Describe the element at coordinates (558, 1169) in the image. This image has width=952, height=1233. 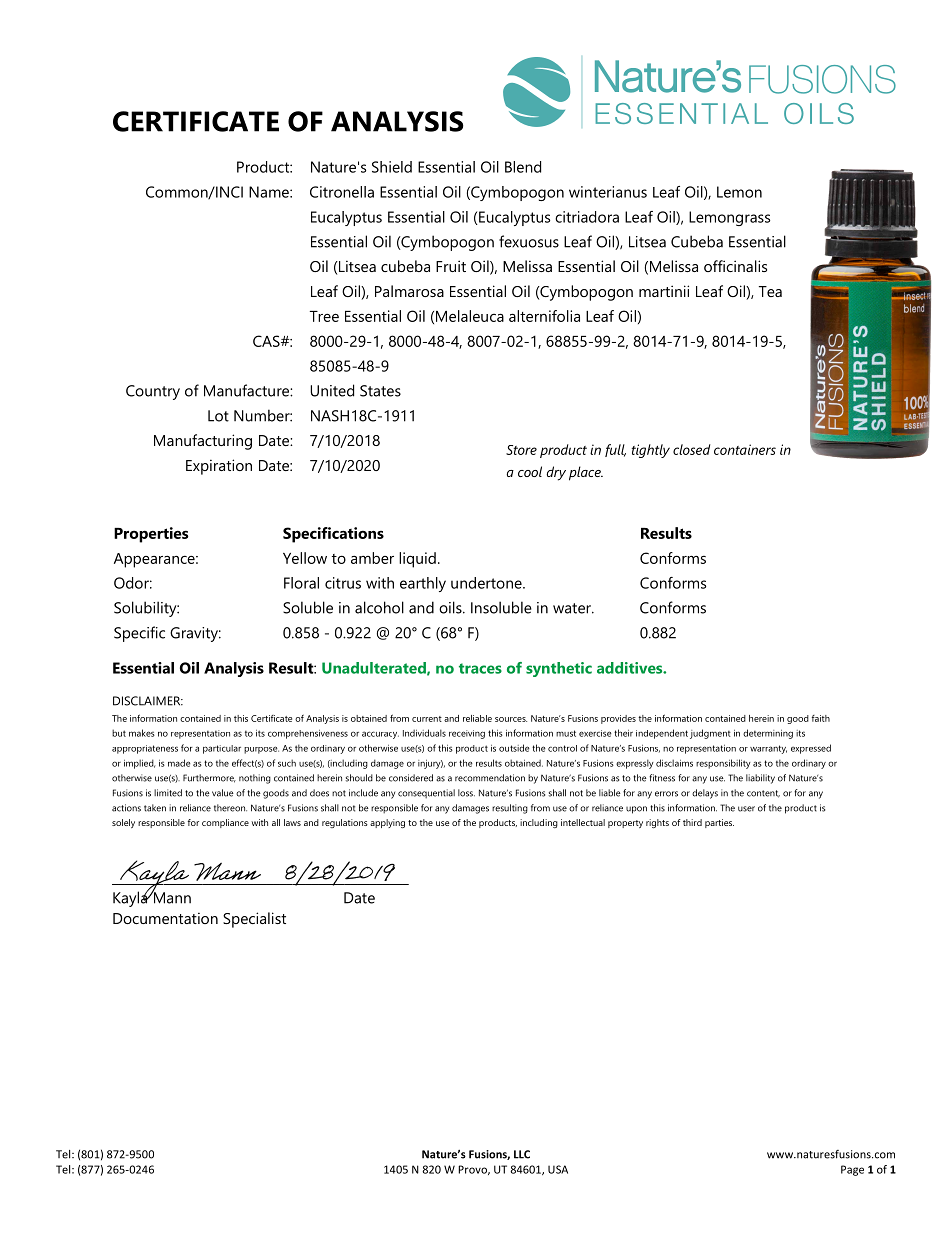
I see `USA` at that location.
